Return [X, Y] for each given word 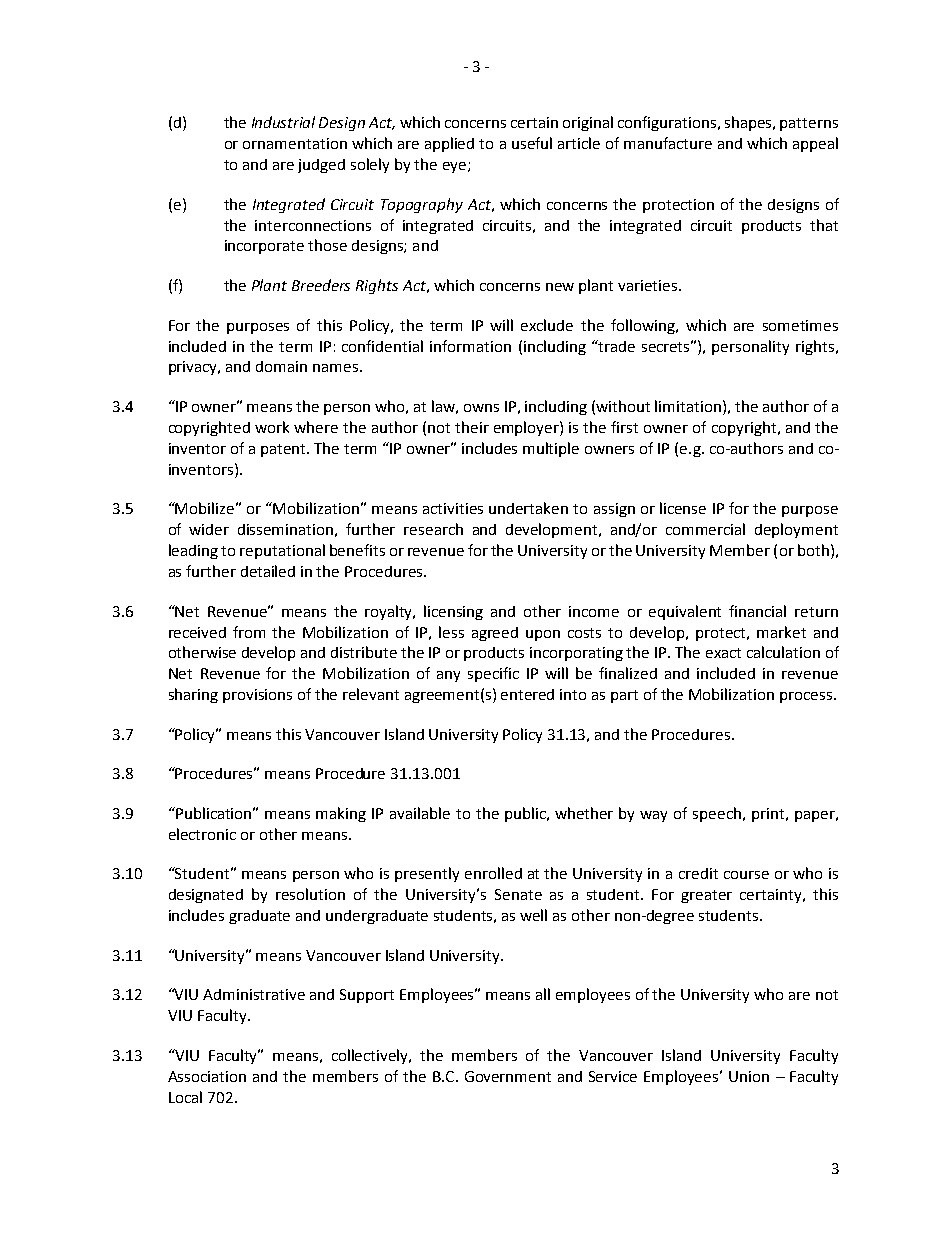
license [683, 508]
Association [207, 1076]
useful [532, 143]
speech [717, 814]
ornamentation [295, 143]
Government [508, 1076]
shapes [749, 123]
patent [285, 450]
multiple [551, 449]
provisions [257, 696]
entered [527, 694]
